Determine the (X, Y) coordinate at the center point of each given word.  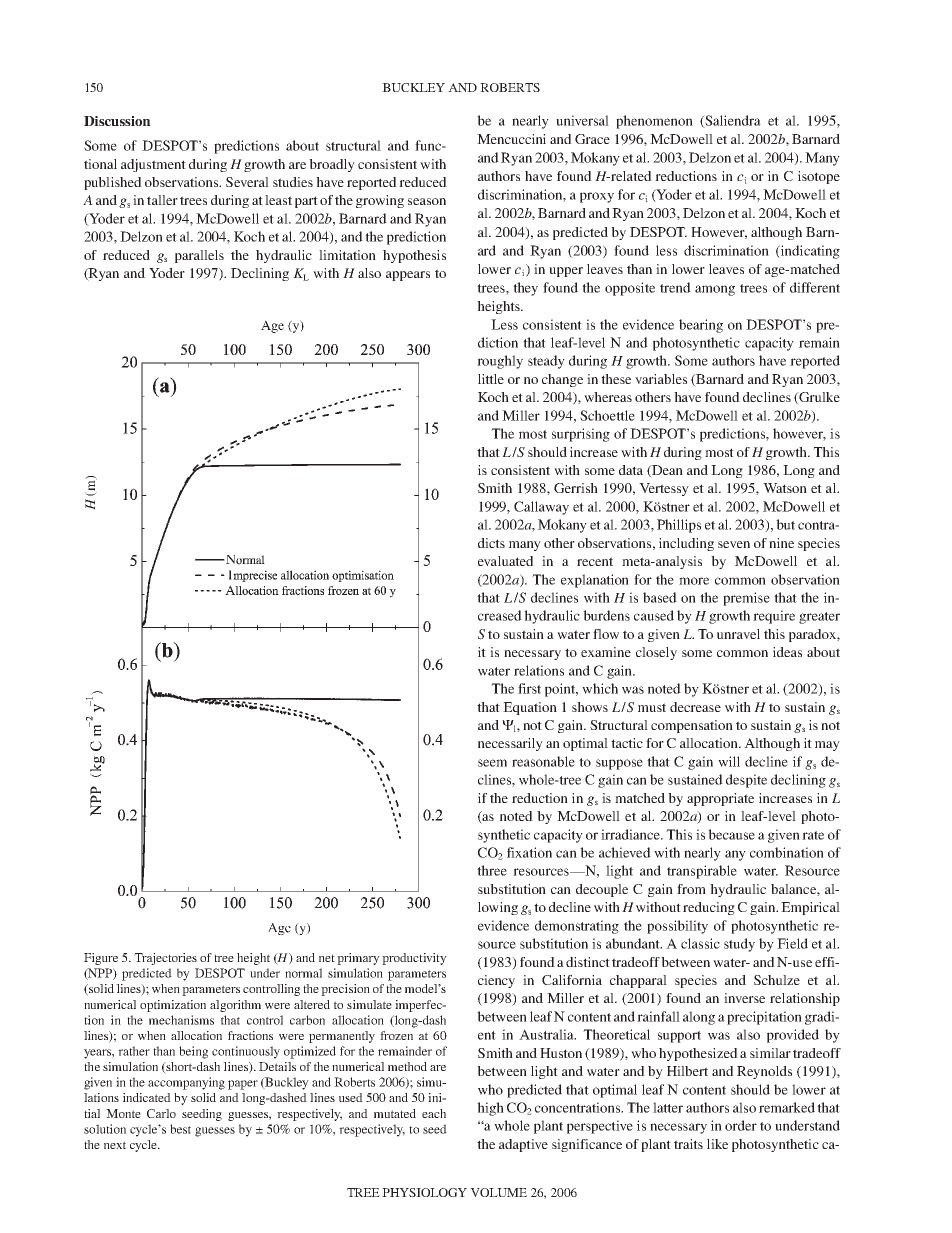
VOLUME (498, 1192)
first (529, 688)
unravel (738, 634)
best (180, 1129)
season (427, 201)
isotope (819, 177)
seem (492, 763)
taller (162, 200)
